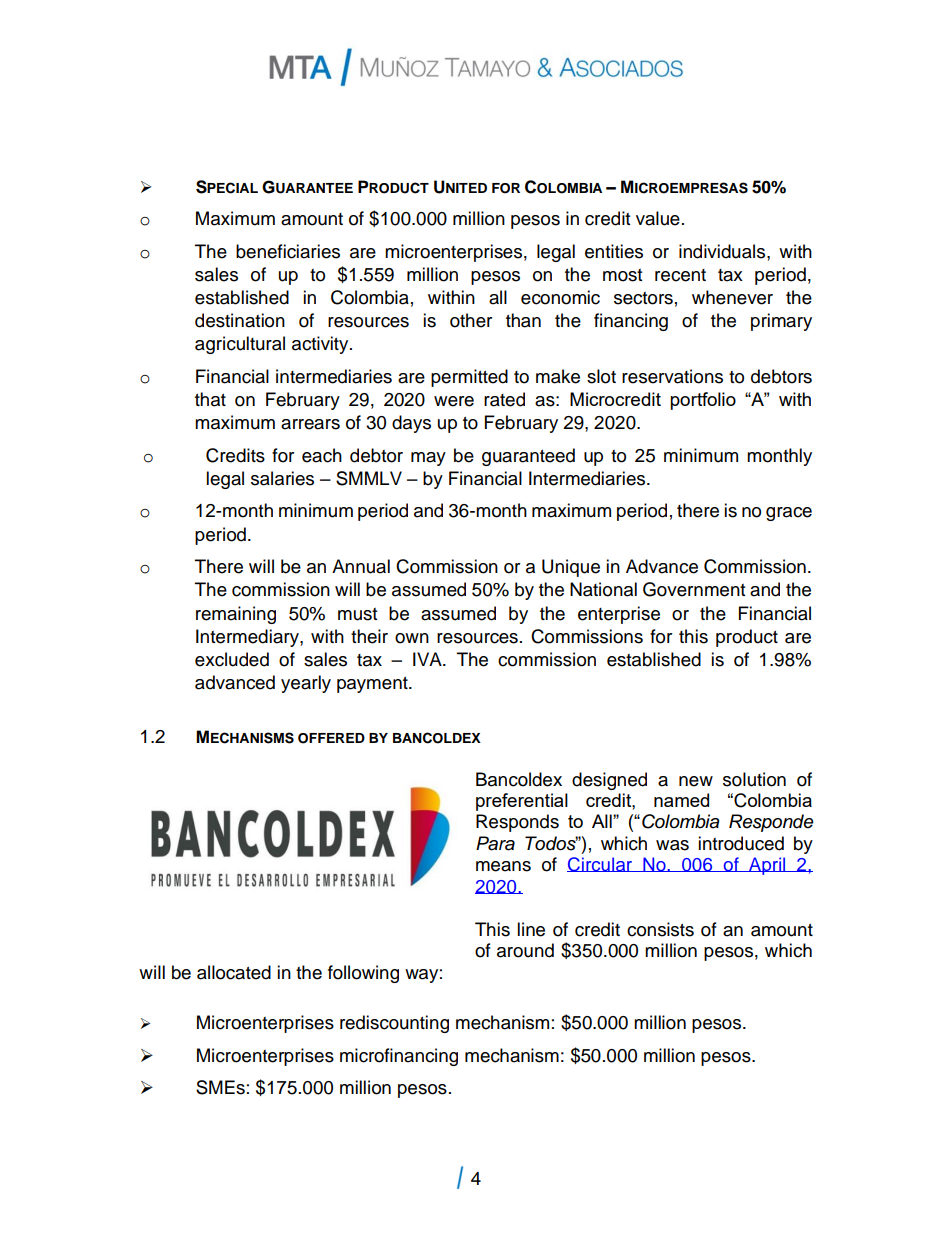 The height and width of the document is (1233, 952). What do you see at coordinates (723, 251) in the document?
I see `individuals` at bounding box center [723, 251].
